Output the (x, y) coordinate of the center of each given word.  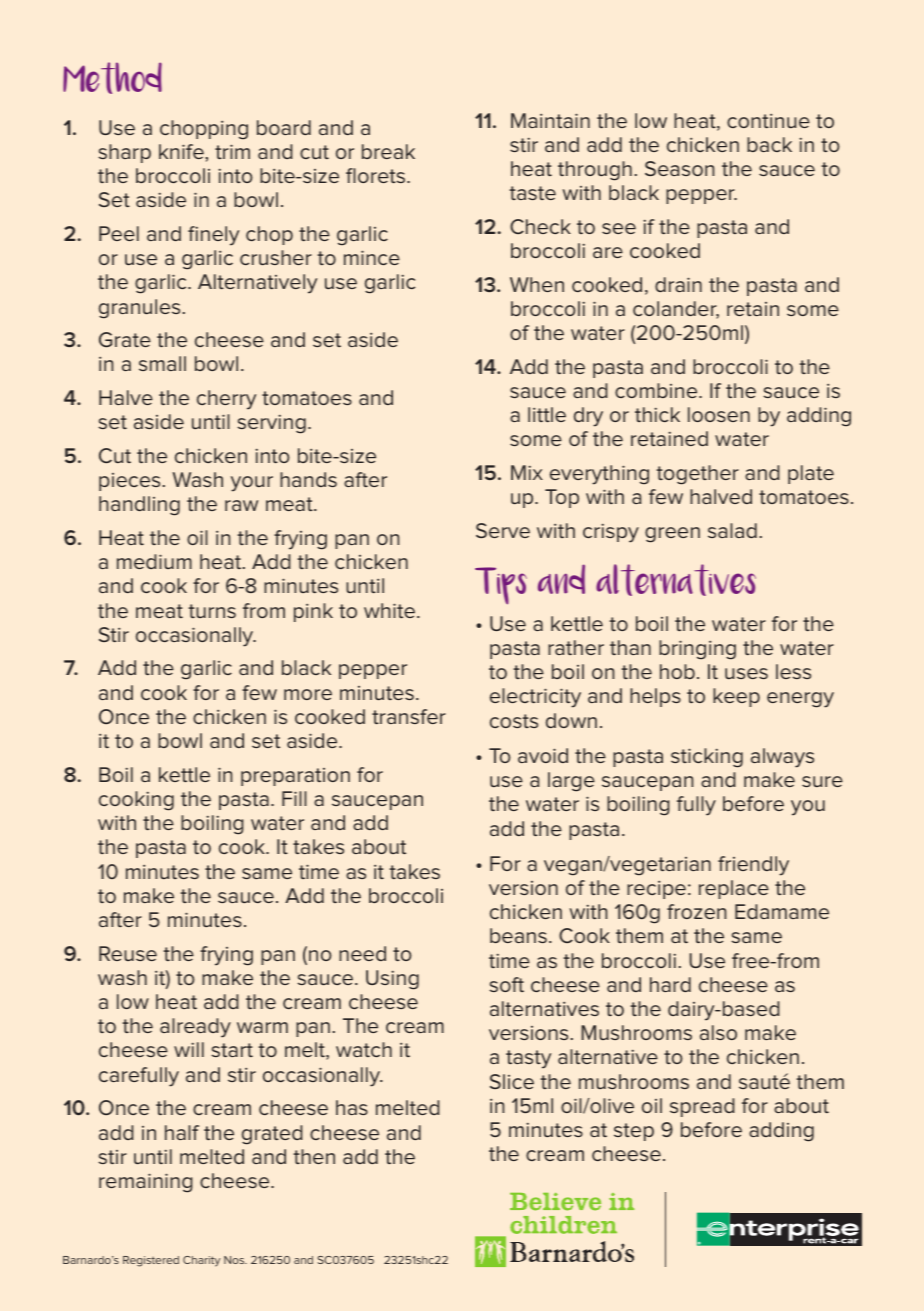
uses (746, 673)
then (314, 1156)
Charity (201, 1261)
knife (181, 151)
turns (212, 611)
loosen (719, 414)
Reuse (128, 953)
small (162, 363)
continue (768, 120)
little (547, 414)
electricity (535, 698)
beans (518, 935)
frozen (696, 911)
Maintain (550, 120)
